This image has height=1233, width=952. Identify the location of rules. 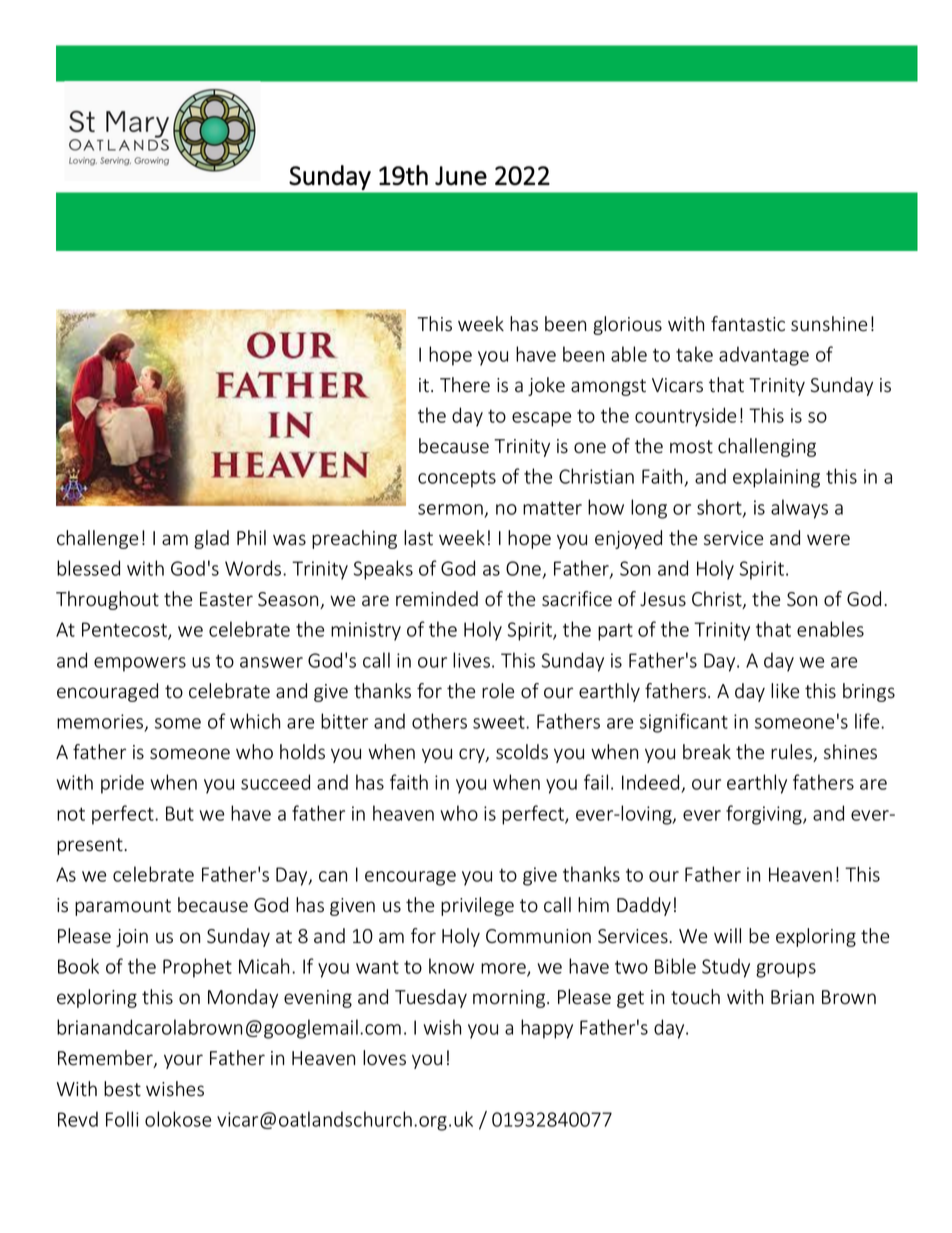
(793, 753).
